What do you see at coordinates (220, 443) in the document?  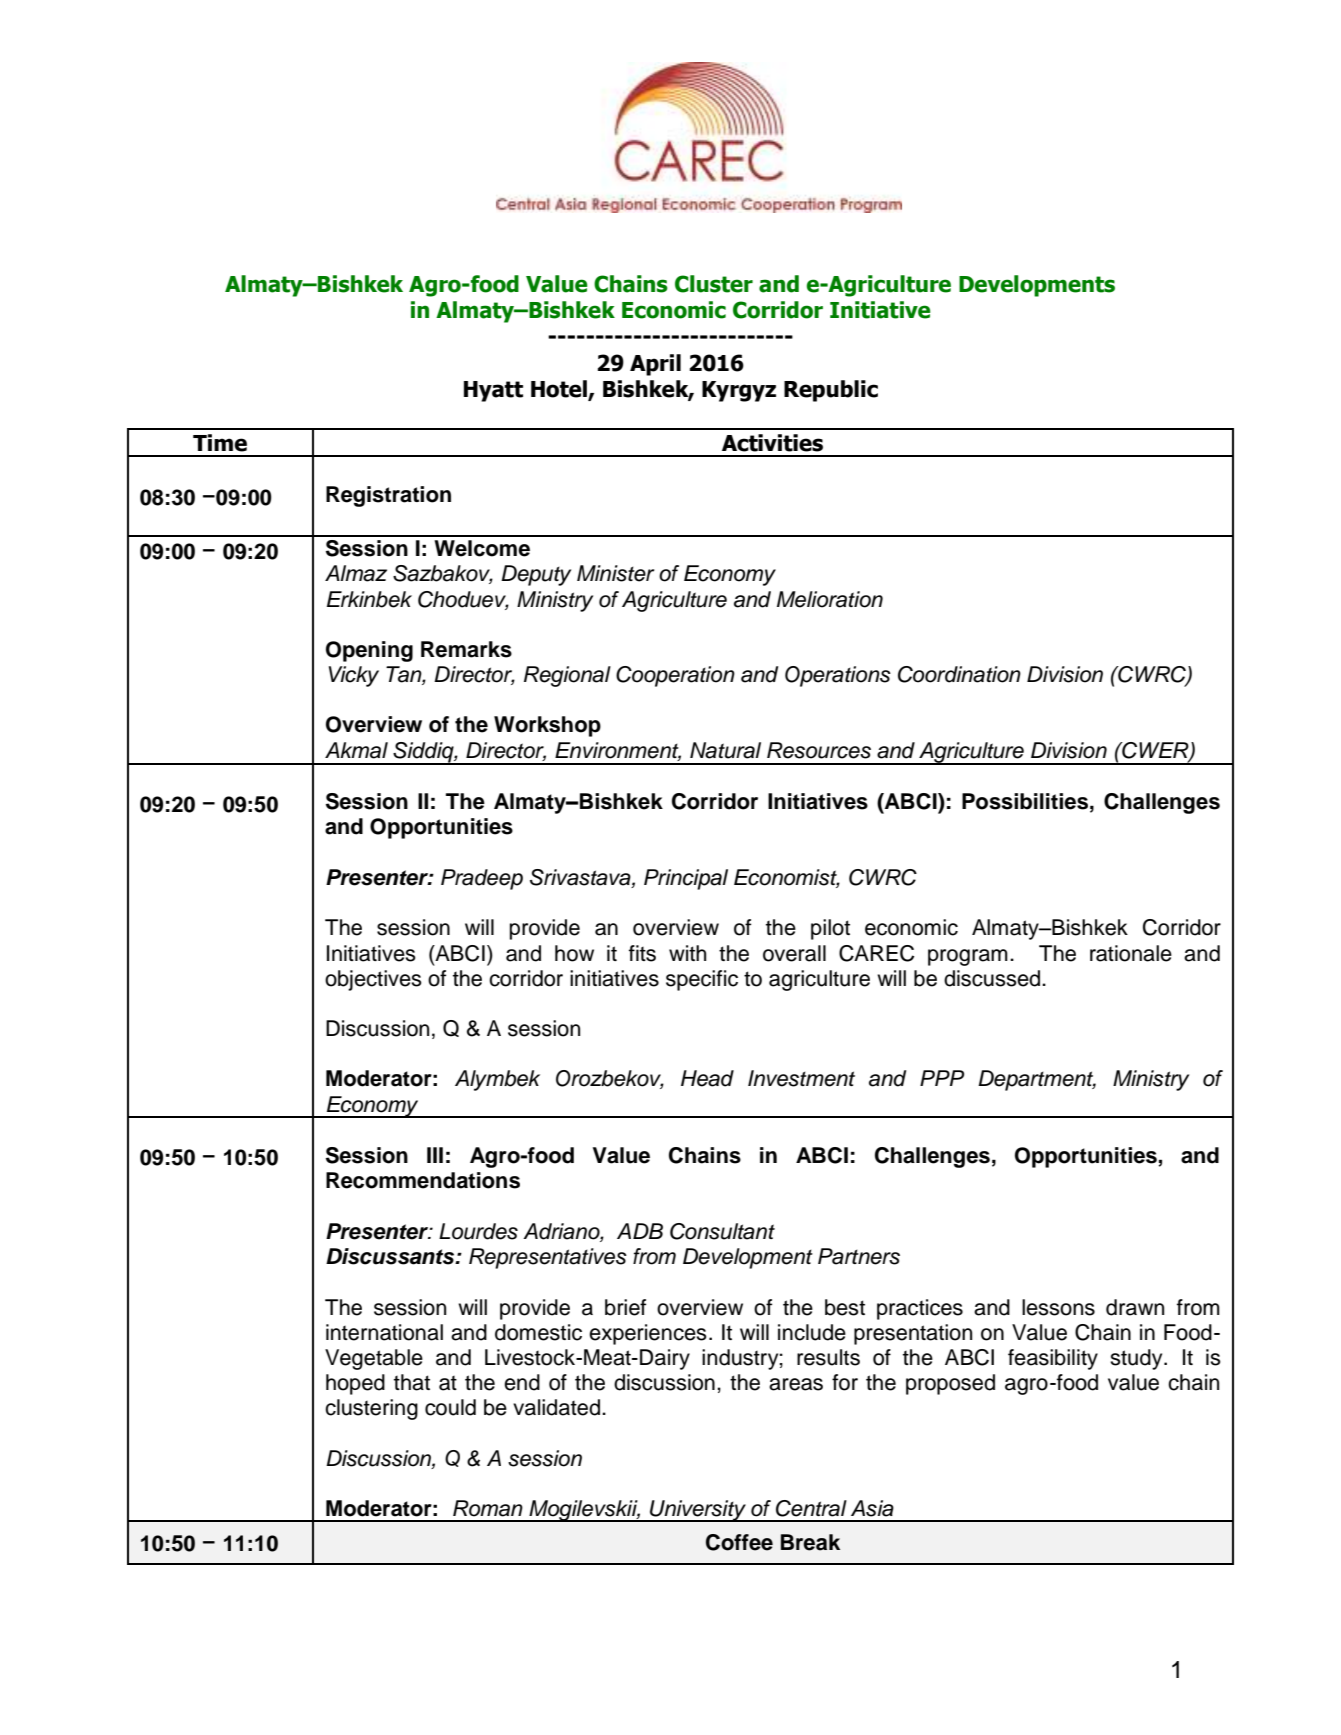 I see `Time` at bounding box center [220, 443].
